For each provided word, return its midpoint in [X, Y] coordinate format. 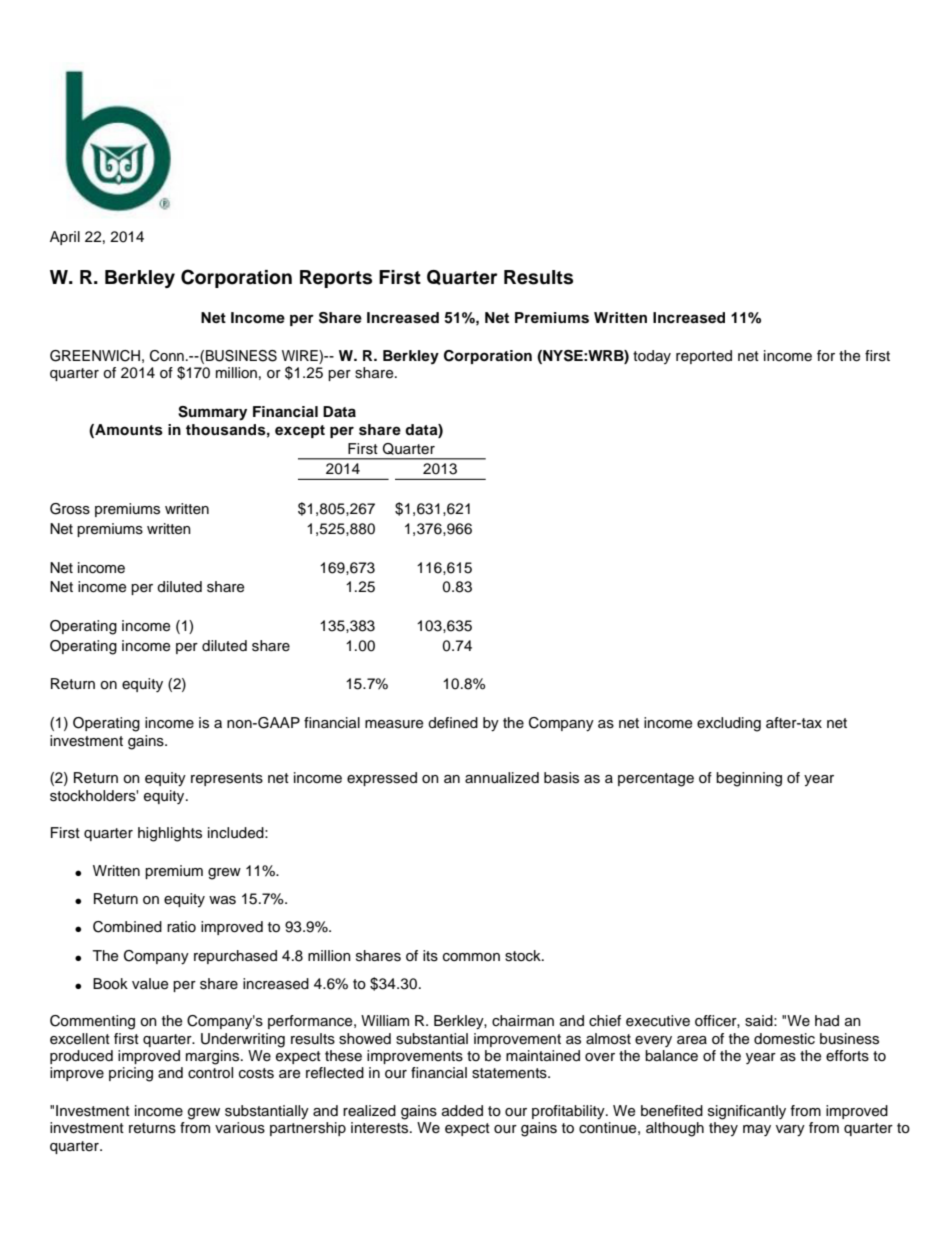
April [65, 238]
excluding [729, 724]
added [462, 1111]
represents [227, 779]
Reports [336, 279]
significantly [747, 1112]
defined [453, 723]
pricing [131, 1074]
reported [704, 357]
